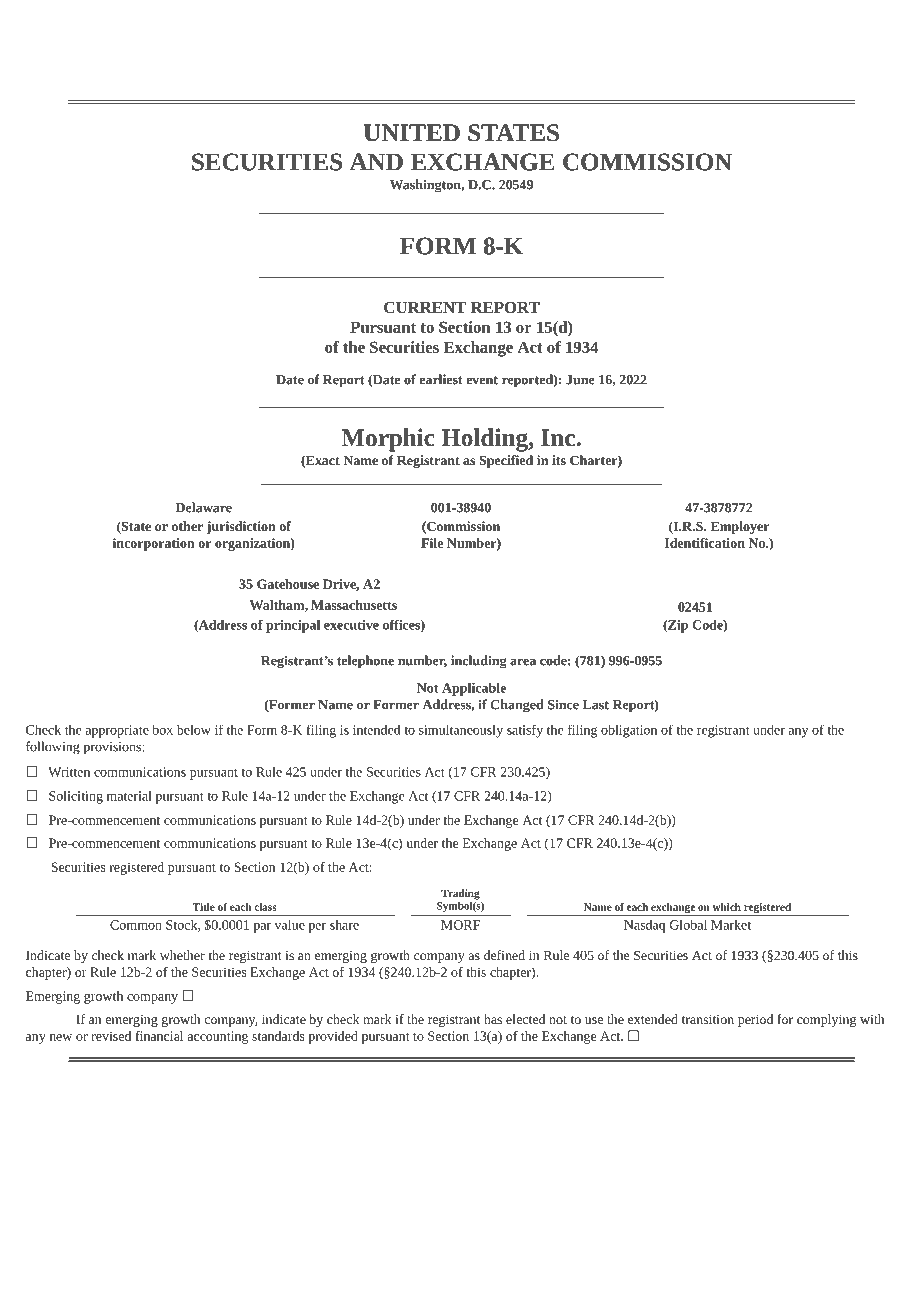  What do you see at coordinates (159, 1036) in the image?
I see `financial` at bounding box center [159, 1036].
